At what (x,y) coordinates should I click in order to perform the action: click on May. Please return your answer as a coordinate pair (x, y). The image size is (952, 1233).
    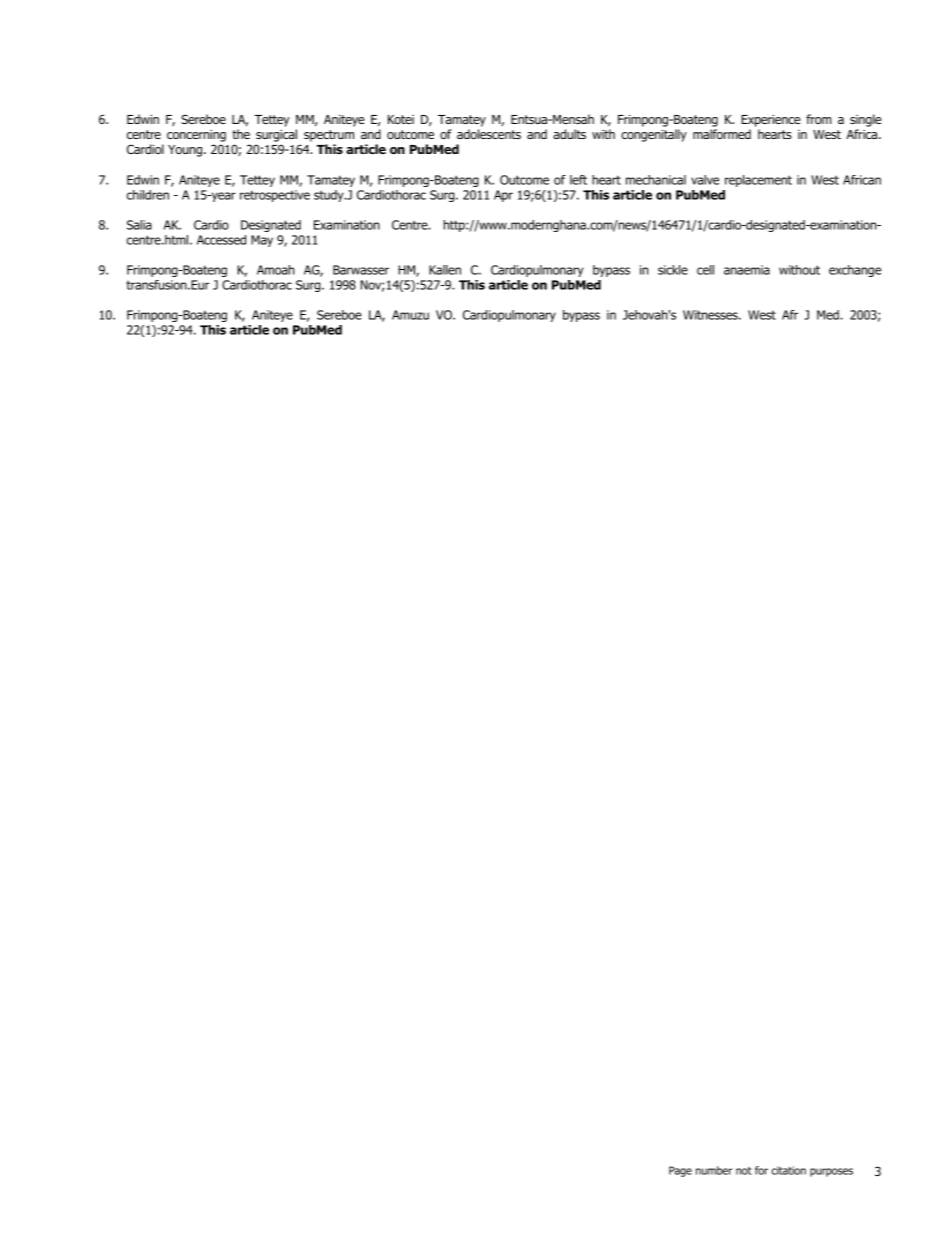
    Looking at the image, I should click on (262, 241).
